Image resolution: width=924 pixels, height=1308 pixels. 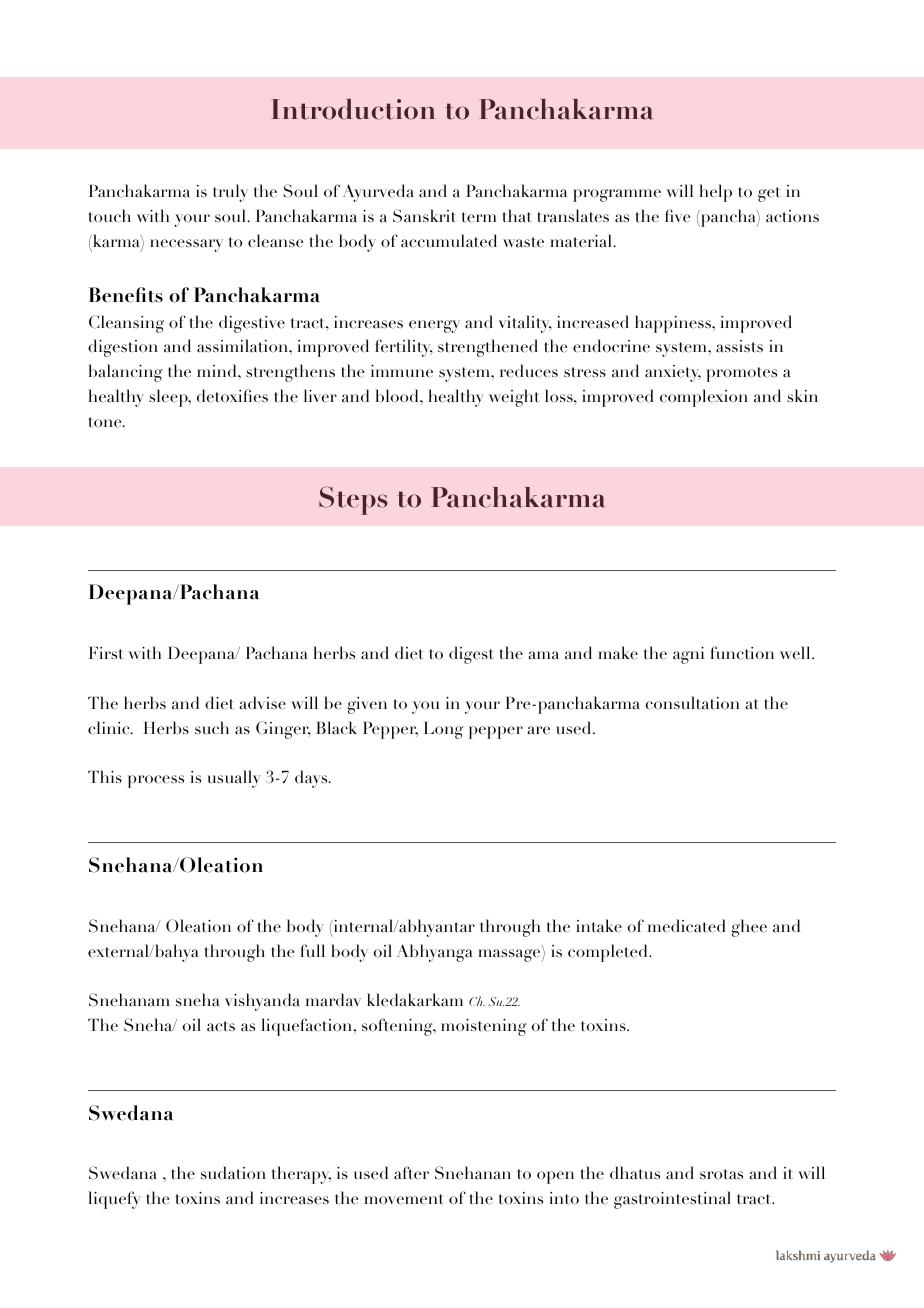 What do you see at coordinates (230, 193) in the image?
I see `truly` at bounding box center [230, 193].
